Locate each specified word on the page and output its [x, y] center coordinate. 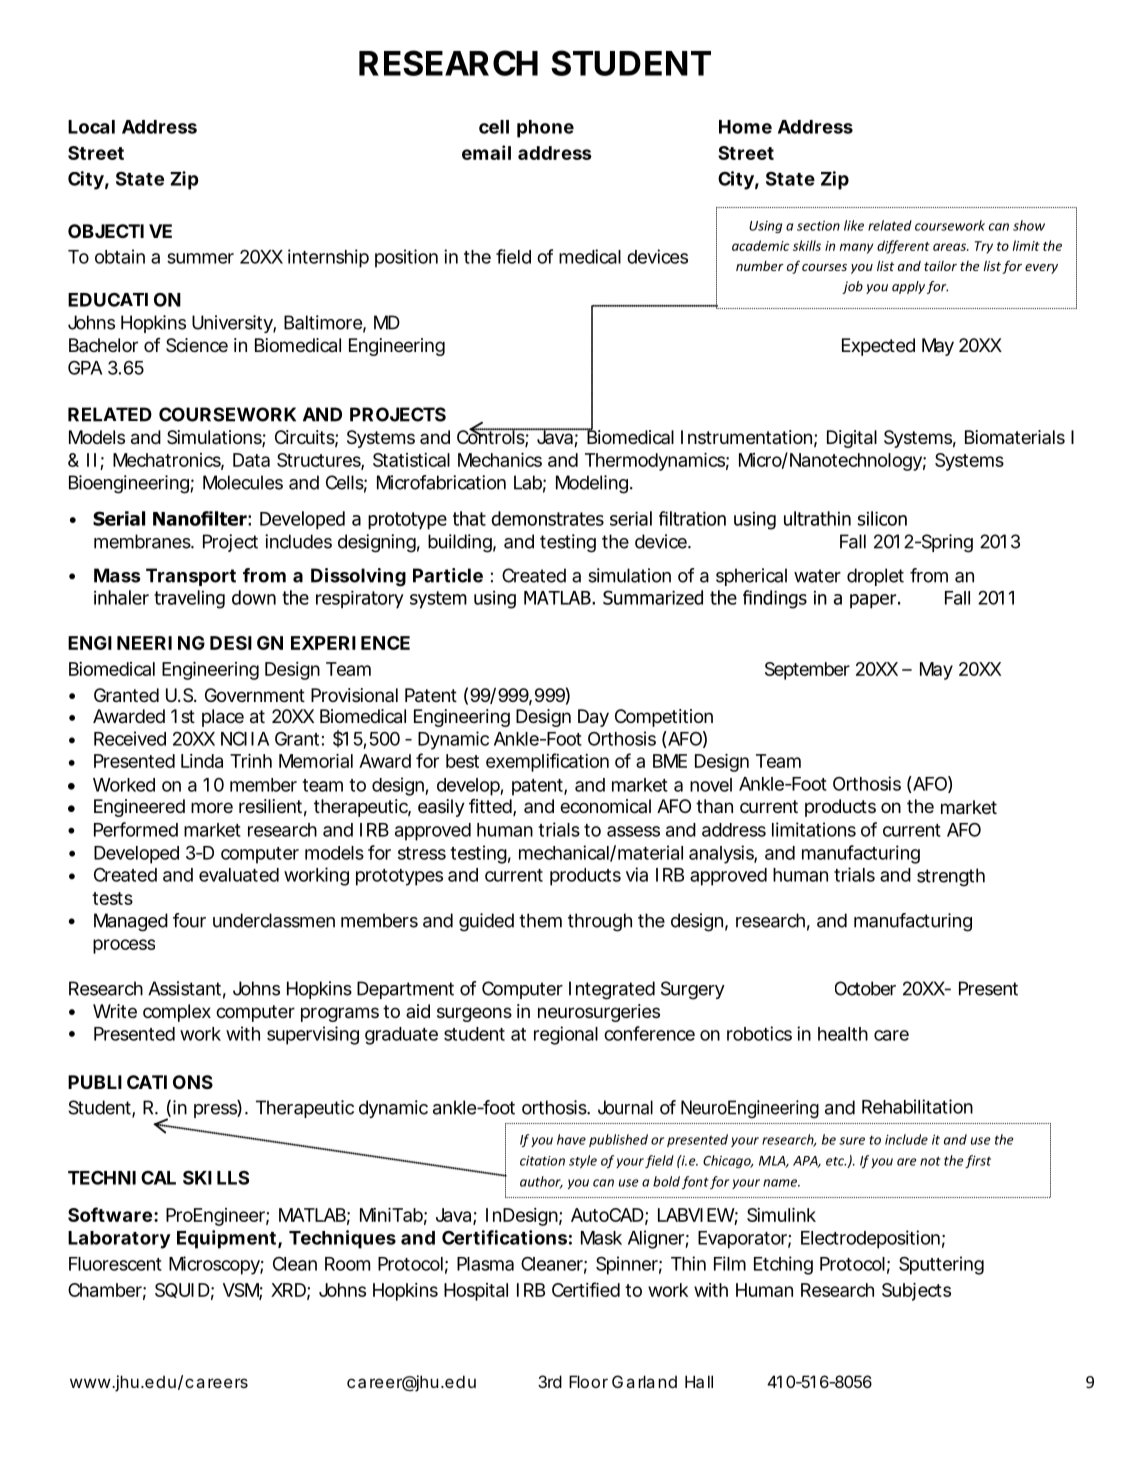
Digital [852, 439]
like [854, 225]
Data [251, 460]
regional [566, 1035]
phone [545, 129]
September [807, 671]
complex [177, 1013]
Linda [202, 761]
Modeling [592, 484]
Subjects [916, 1292]
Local [91, 127]
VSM [241, 1291]
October [865, 988]
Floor [588, 1381]
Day [593, 718]
